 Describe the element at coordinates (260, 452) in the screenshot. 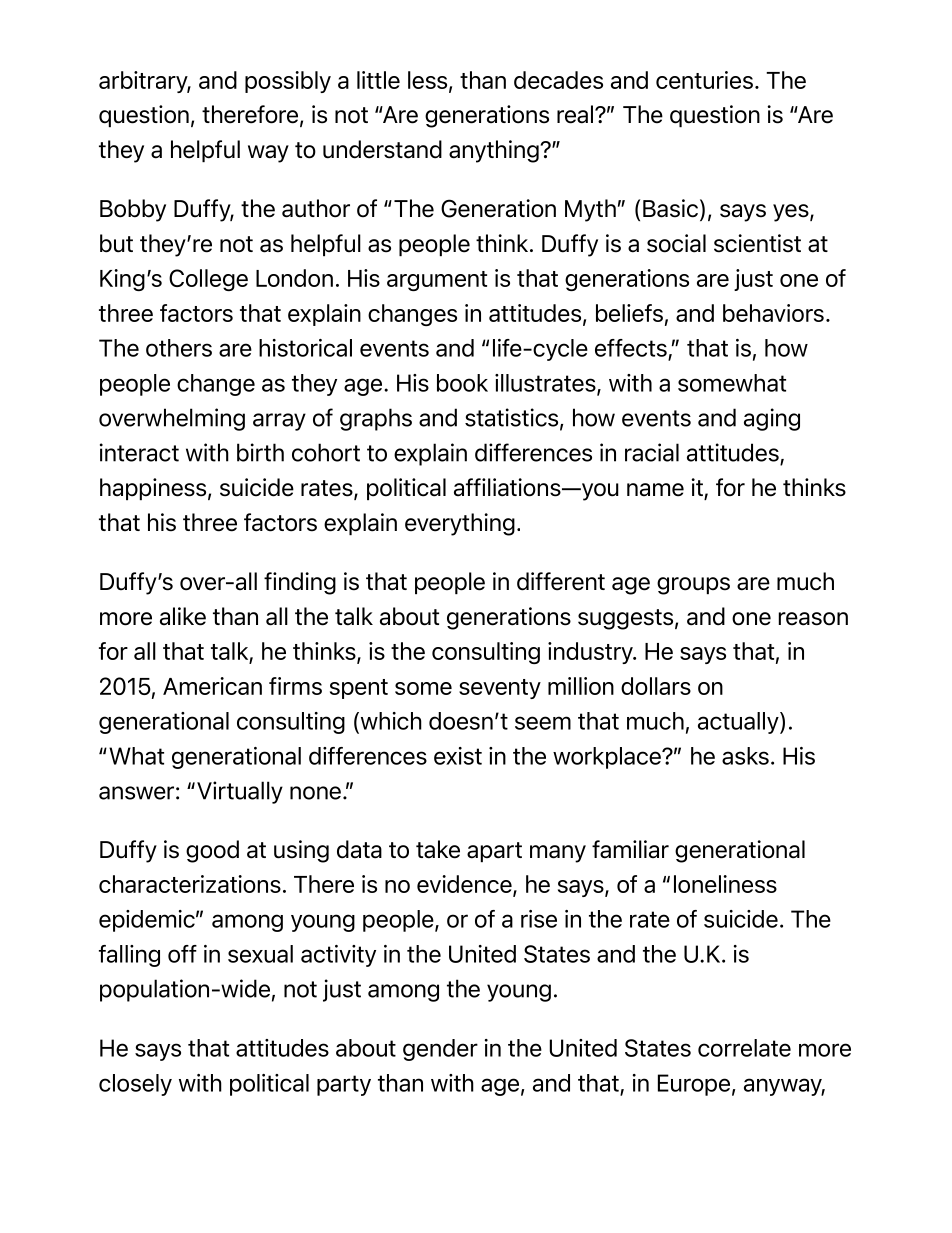

I see `birth` at that location.
